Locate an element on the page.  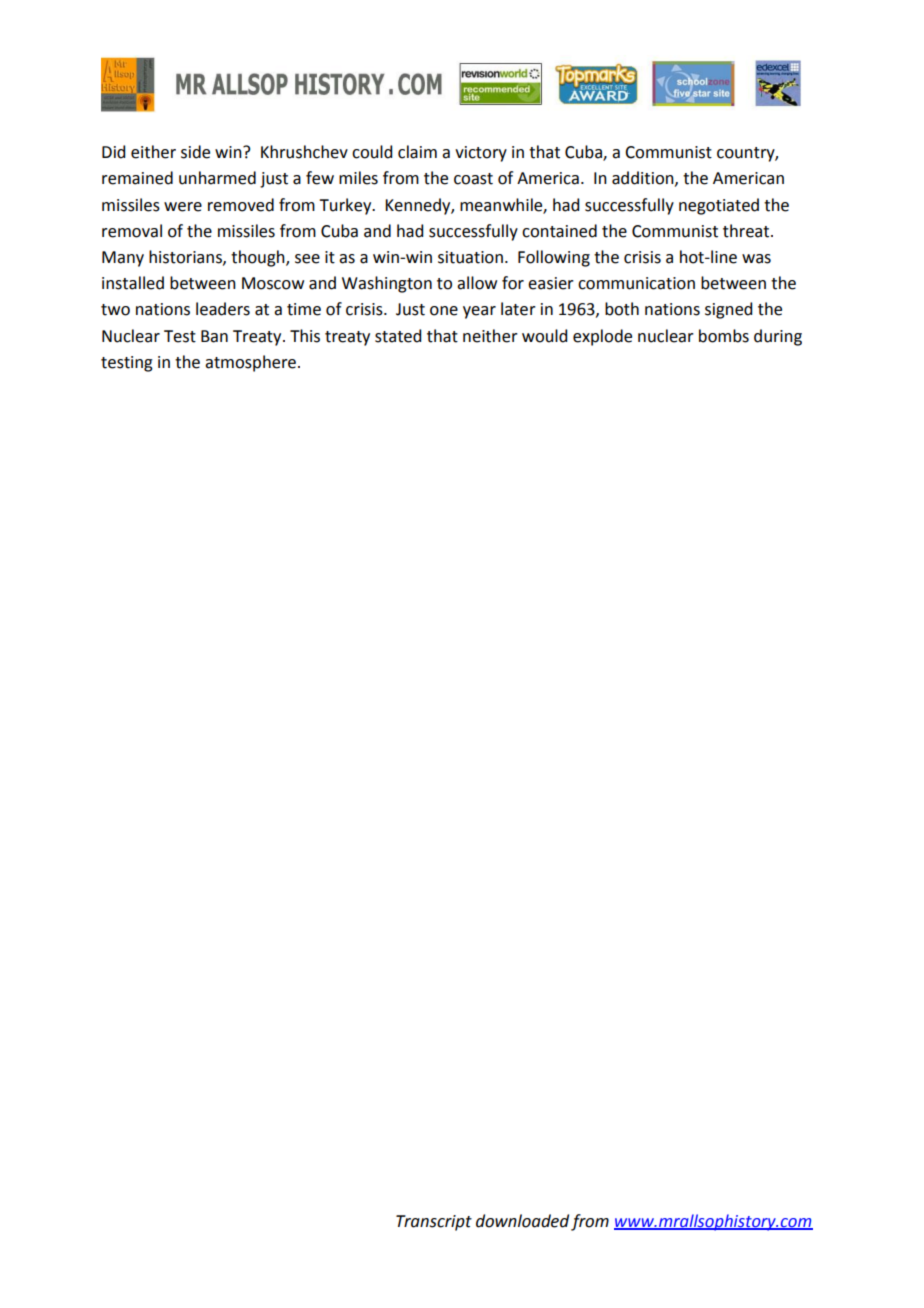
stated is located at coordinates (398, 336).
